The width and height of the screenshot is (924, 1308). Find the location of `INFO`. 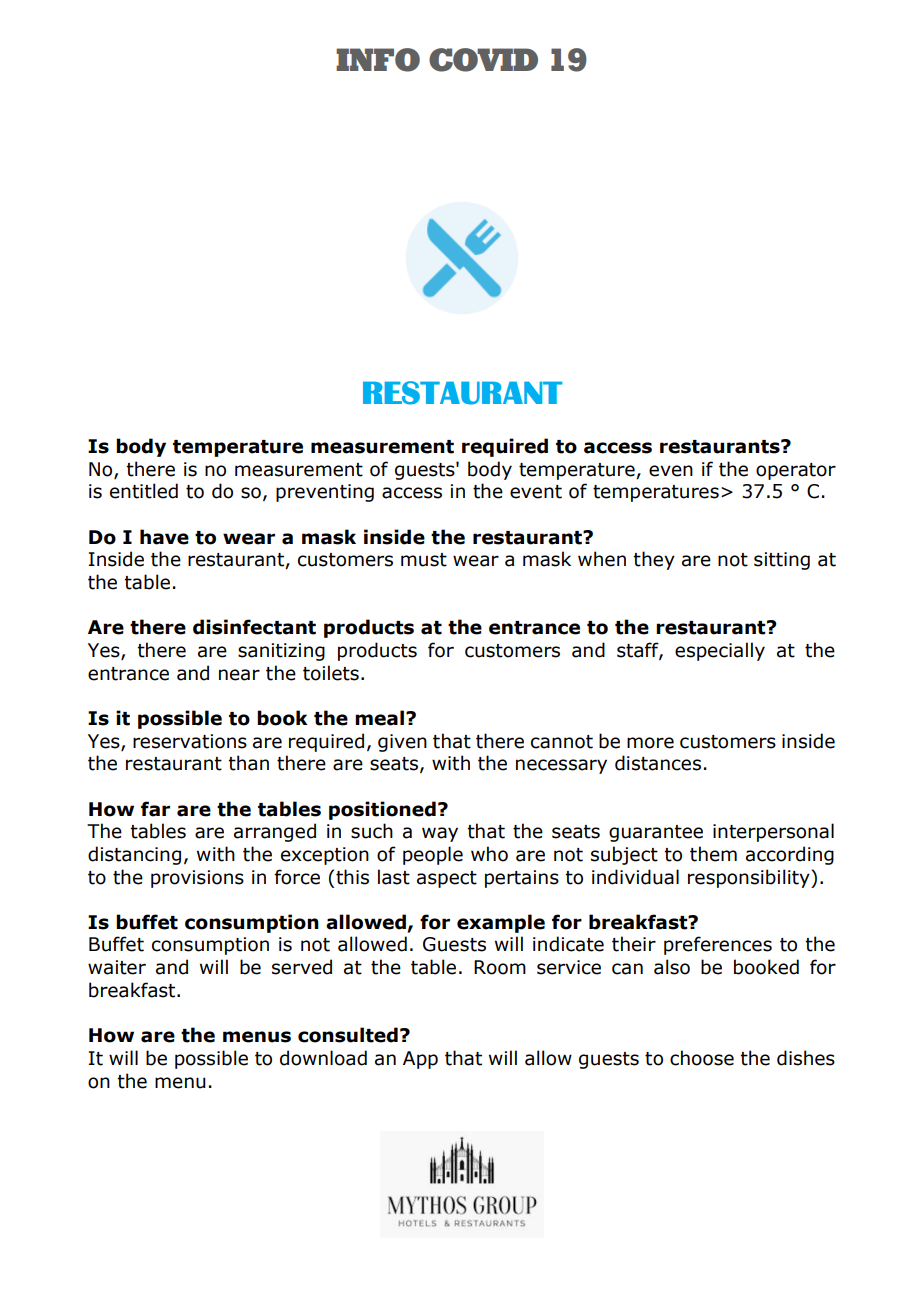

INFO is located at coordinates (378, 60).
